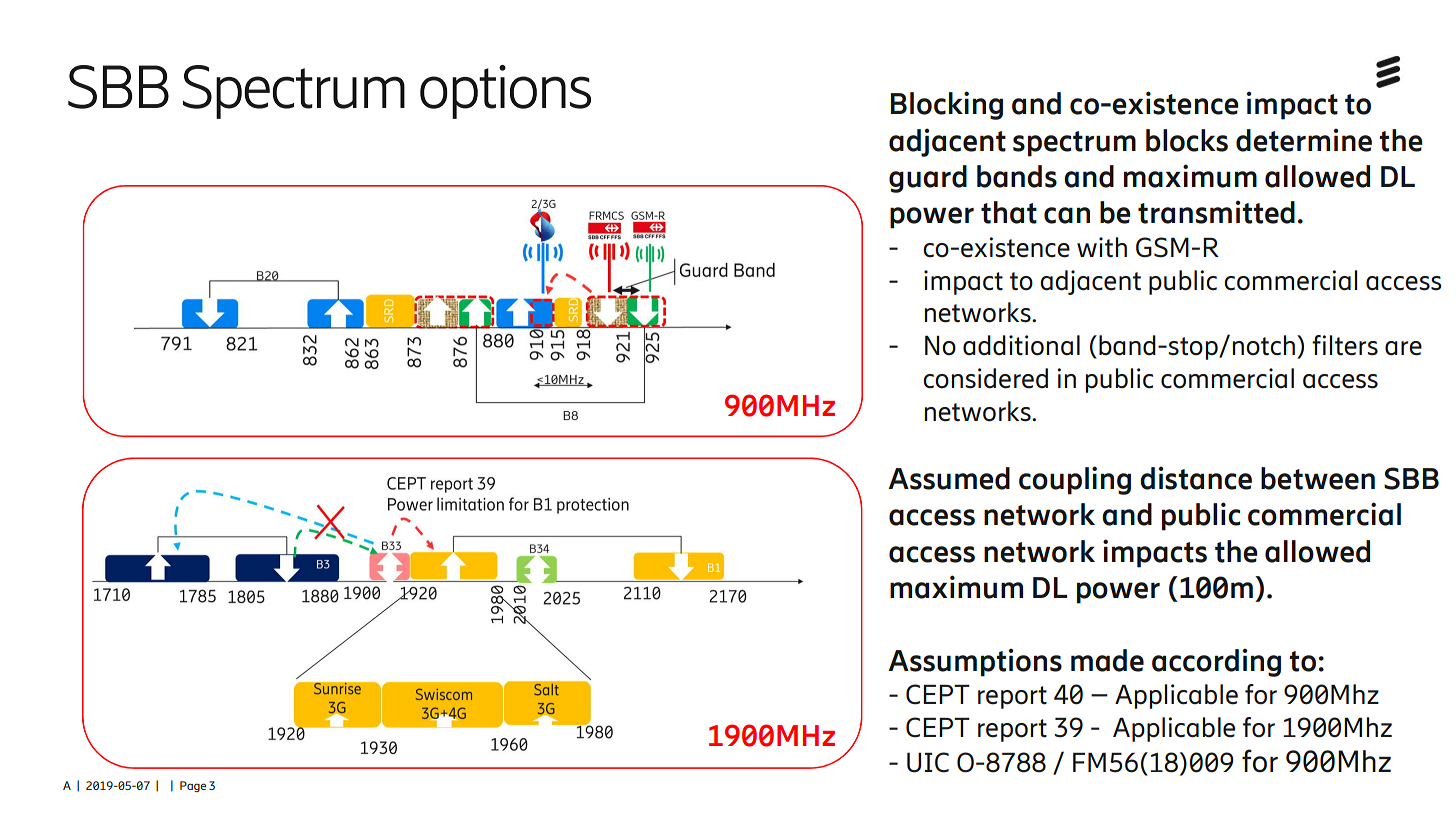 This screenshot has width=1456, height=818. Describe the element at coordinates (1009, 212) in the screenshot. I see `that` at that location.
